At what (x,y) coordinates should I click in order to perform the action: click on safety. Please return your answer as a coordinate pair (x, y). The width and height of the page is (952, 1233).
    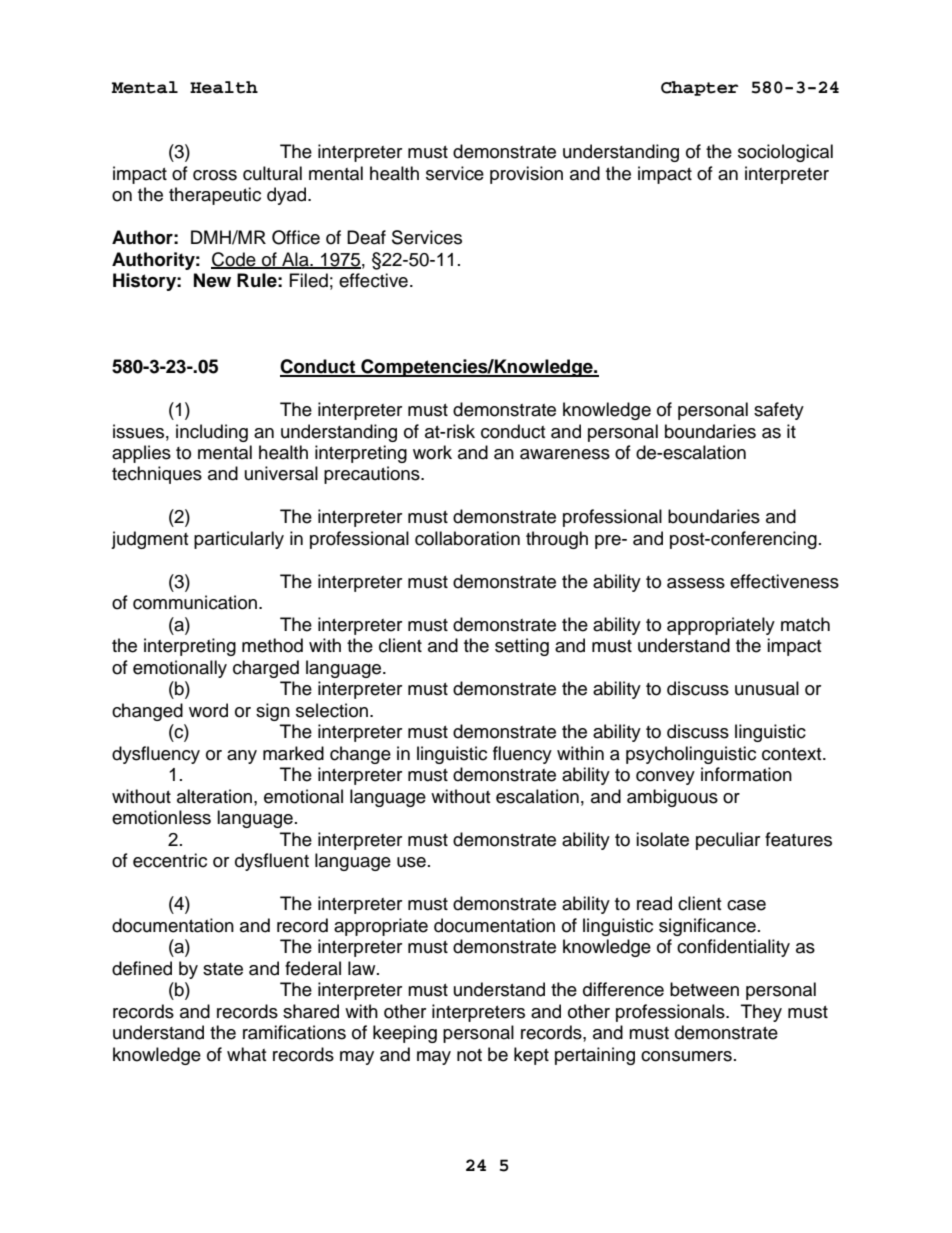
    Looking at the image, I should click on (779, 411).
